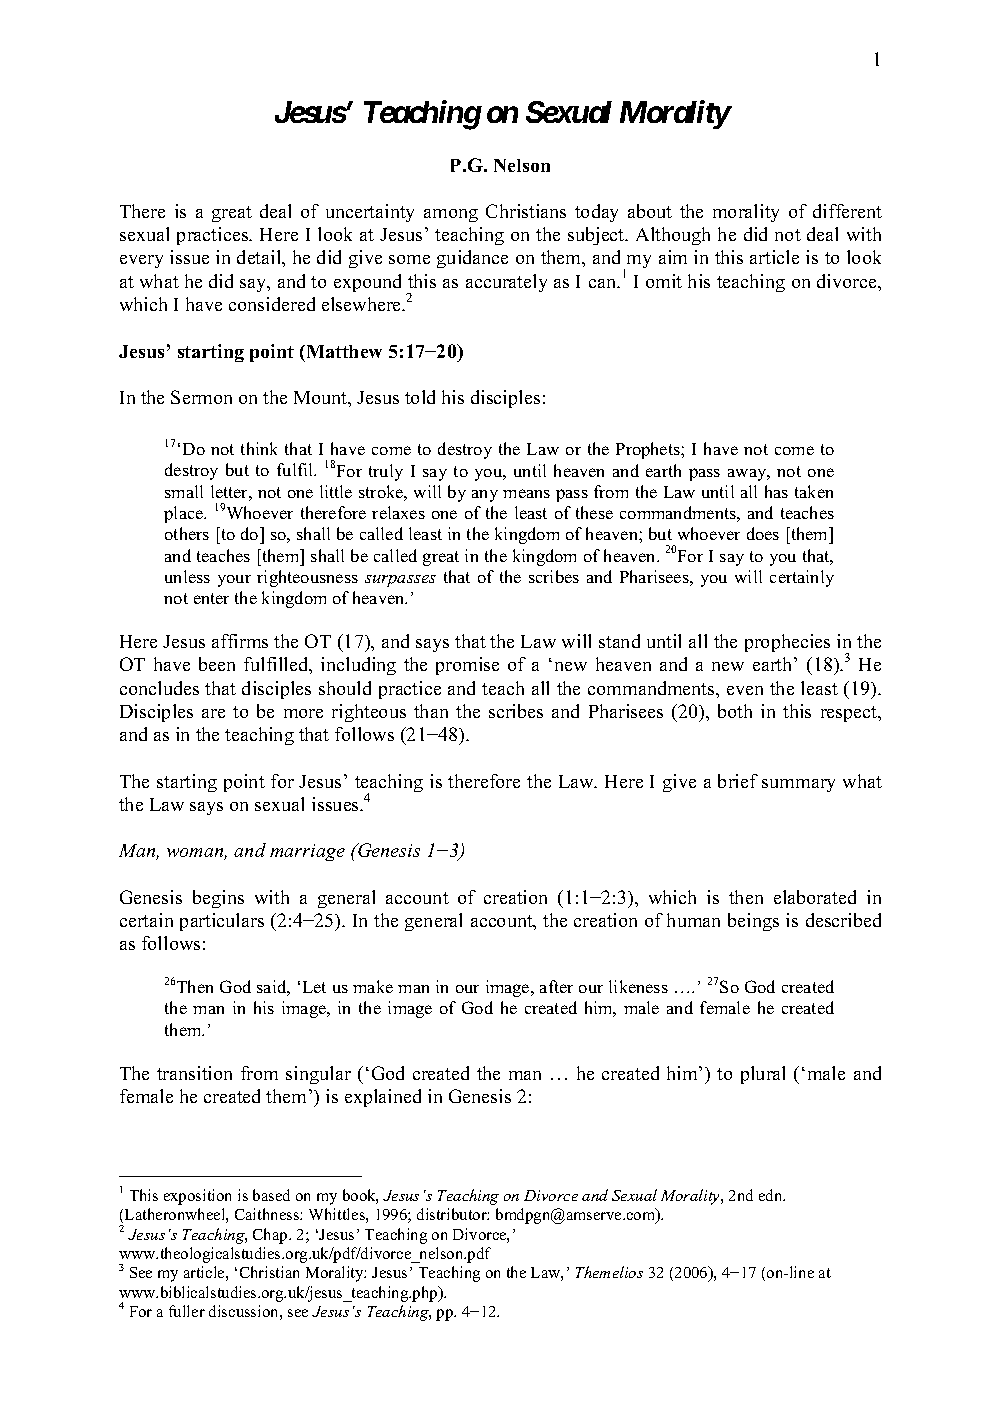 This image has width=1001, height=1417. Describe the element at coordinates (472, 259) in the image. I see `guidance` at that location.
